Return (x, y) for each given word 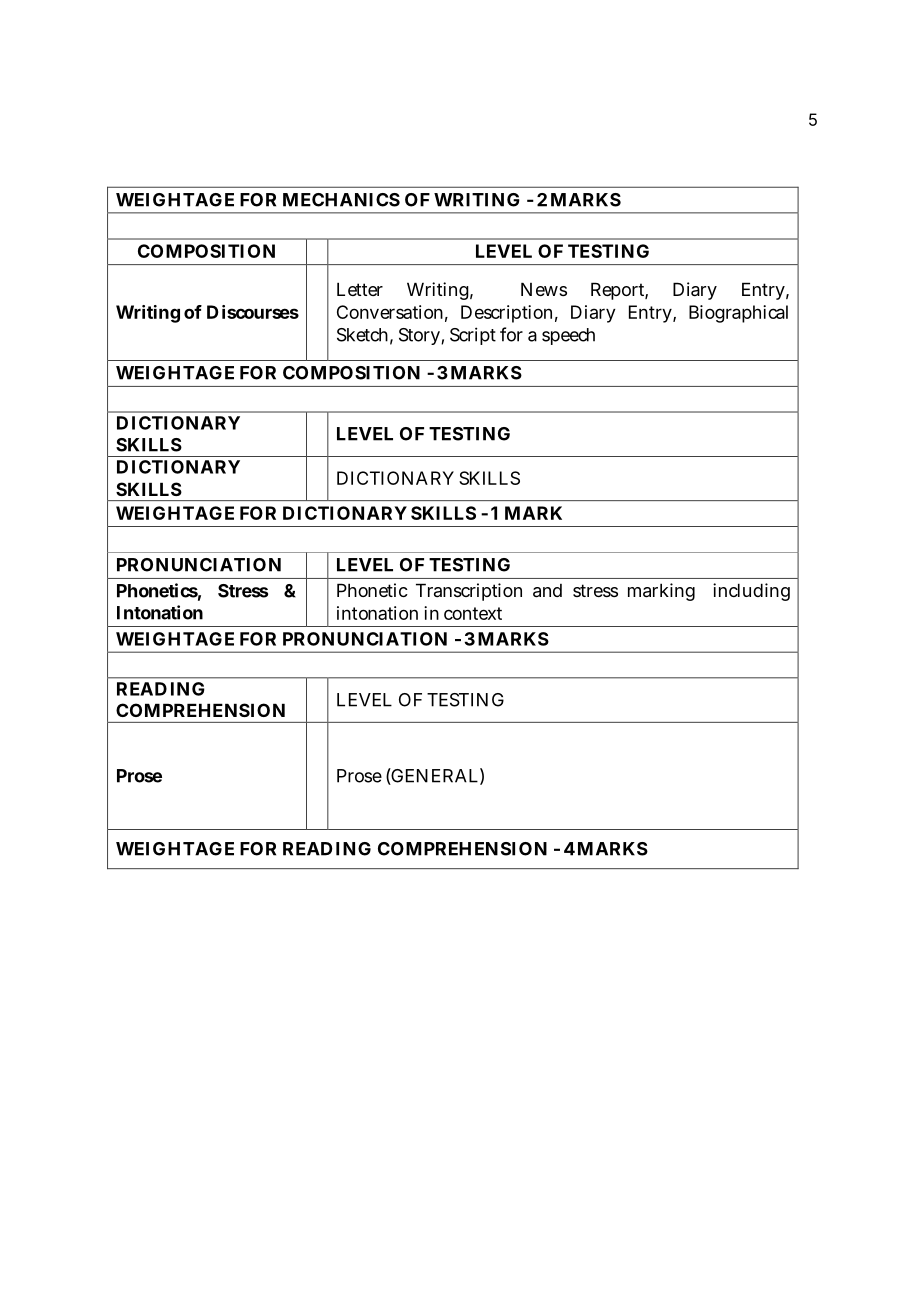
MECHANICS (341, 200)
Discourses (253, 312)
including (751, 592)
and (547, 591)
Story (420, 336)
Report (619, 291)
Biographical (738, 314)
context (473, 613)
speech (568, 336)
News (544, 289)
